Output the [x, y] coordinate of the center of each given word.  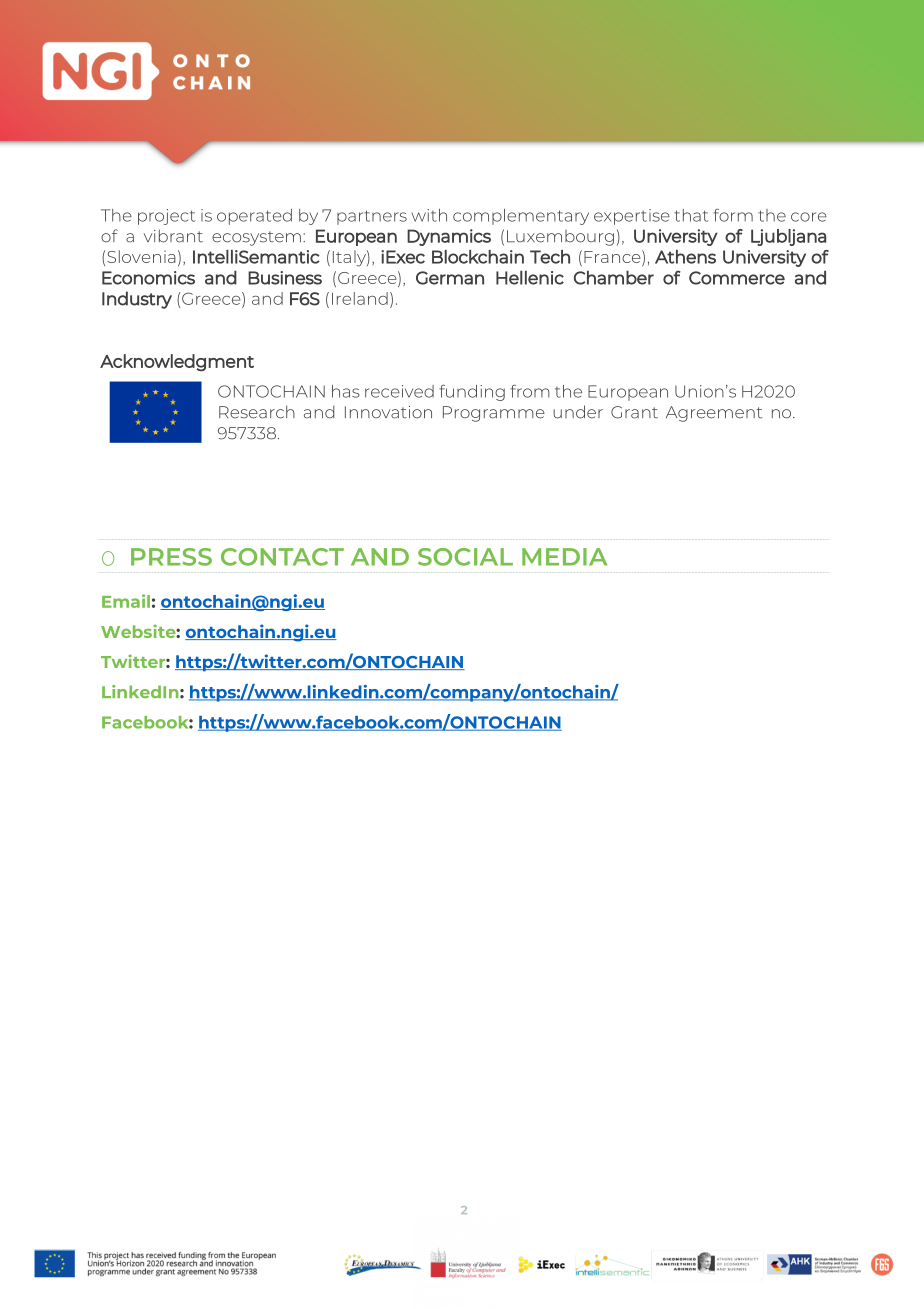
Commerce [737, 278]
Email [126, 601]
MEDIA [564, 557]
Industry [137, 300]
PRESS [171, 557]
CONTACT [282, 557]
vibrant [173, 236]
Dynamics [449, 237]
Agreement [714, 414]
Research [257, 412]
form [733, 215]
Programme [494, 414]
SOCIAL [465, 557]
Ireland [360, 298]
